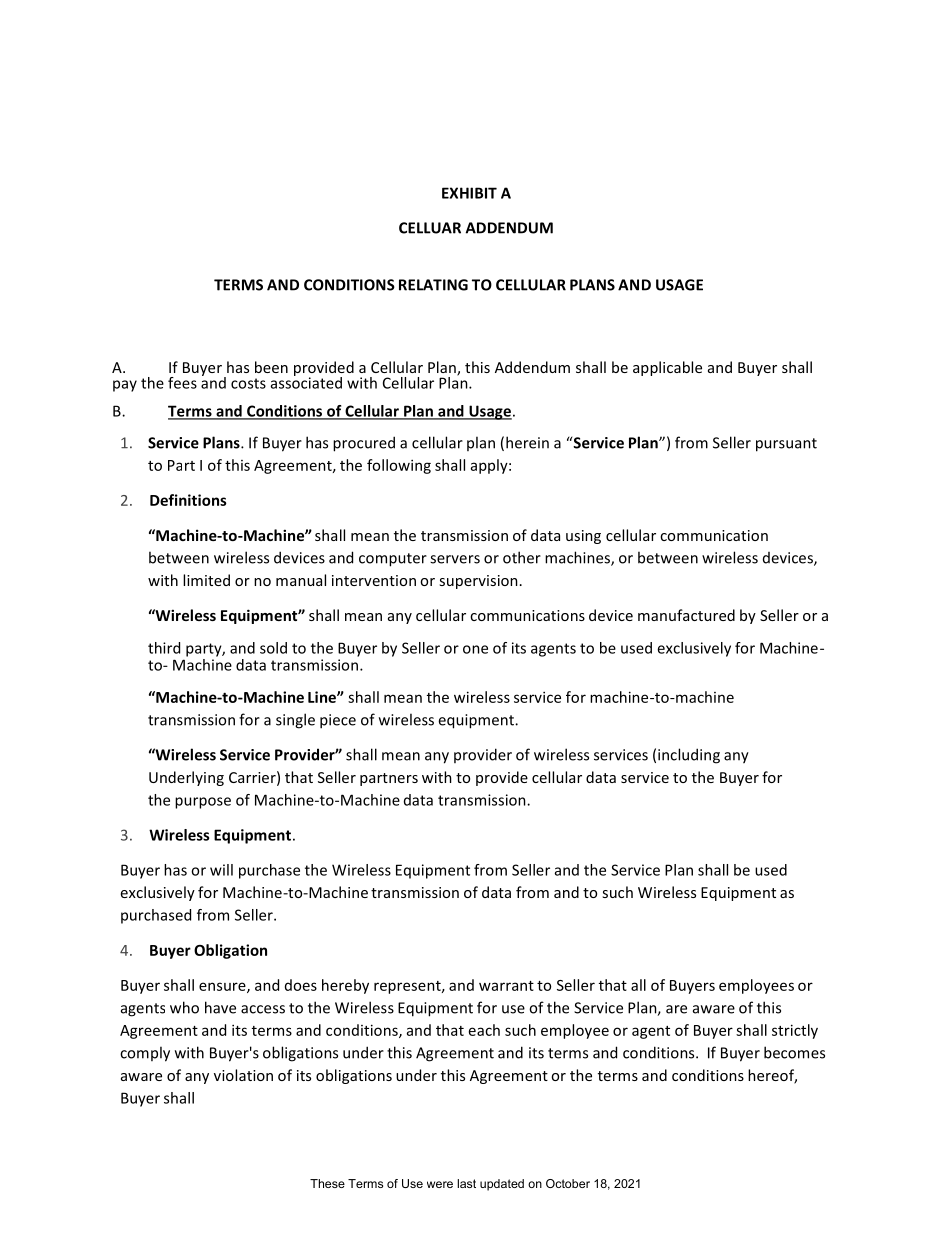 This screenshot has height=1233, width=952. I want to click on Definitions, so click(188, 500).
